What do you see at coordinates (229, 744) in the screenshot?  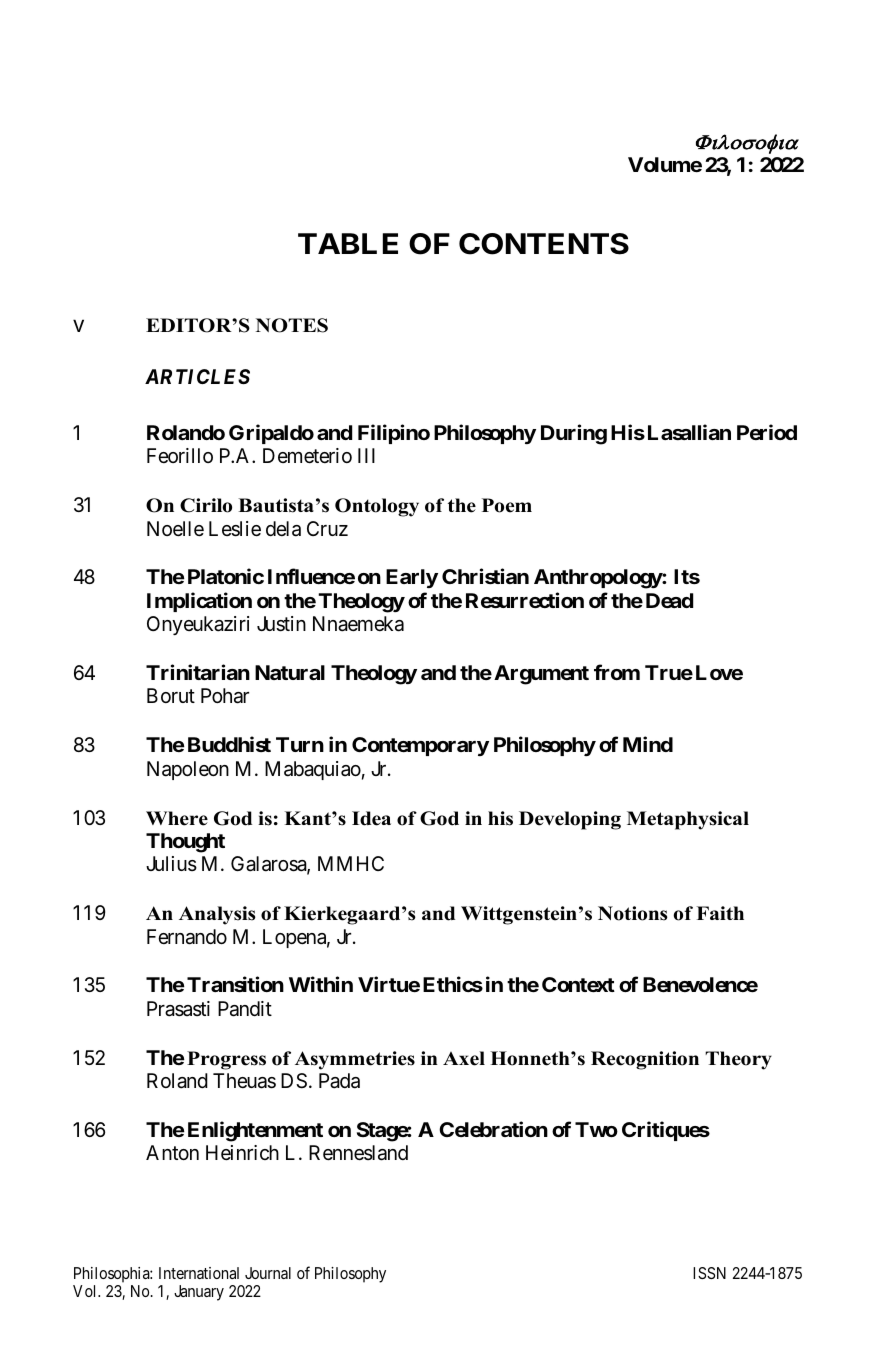 I see `Buddhist` at bounding box center [229, 744].
